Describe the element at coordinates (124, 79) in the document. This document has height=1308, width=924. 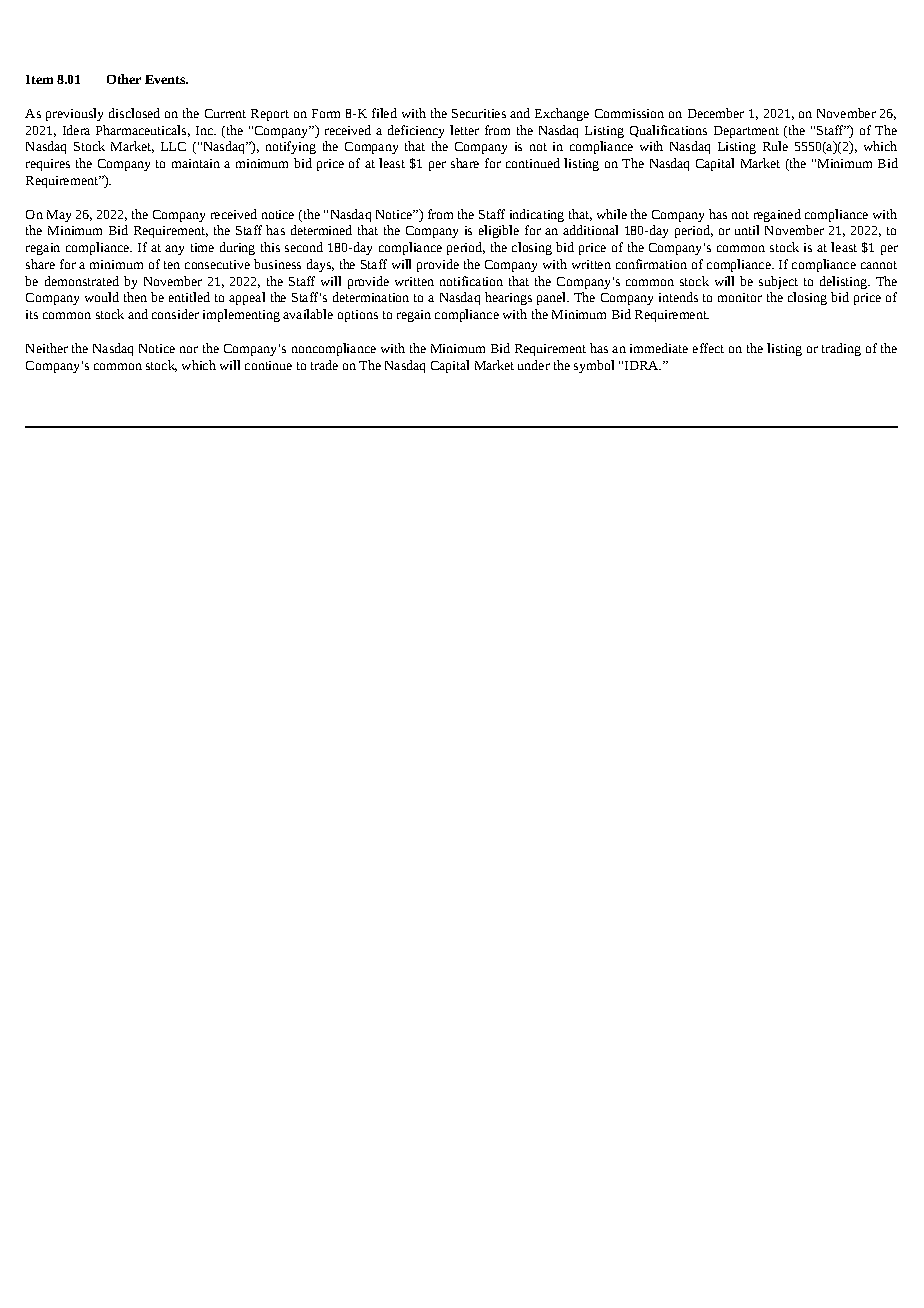
I see `Other` at that location.
